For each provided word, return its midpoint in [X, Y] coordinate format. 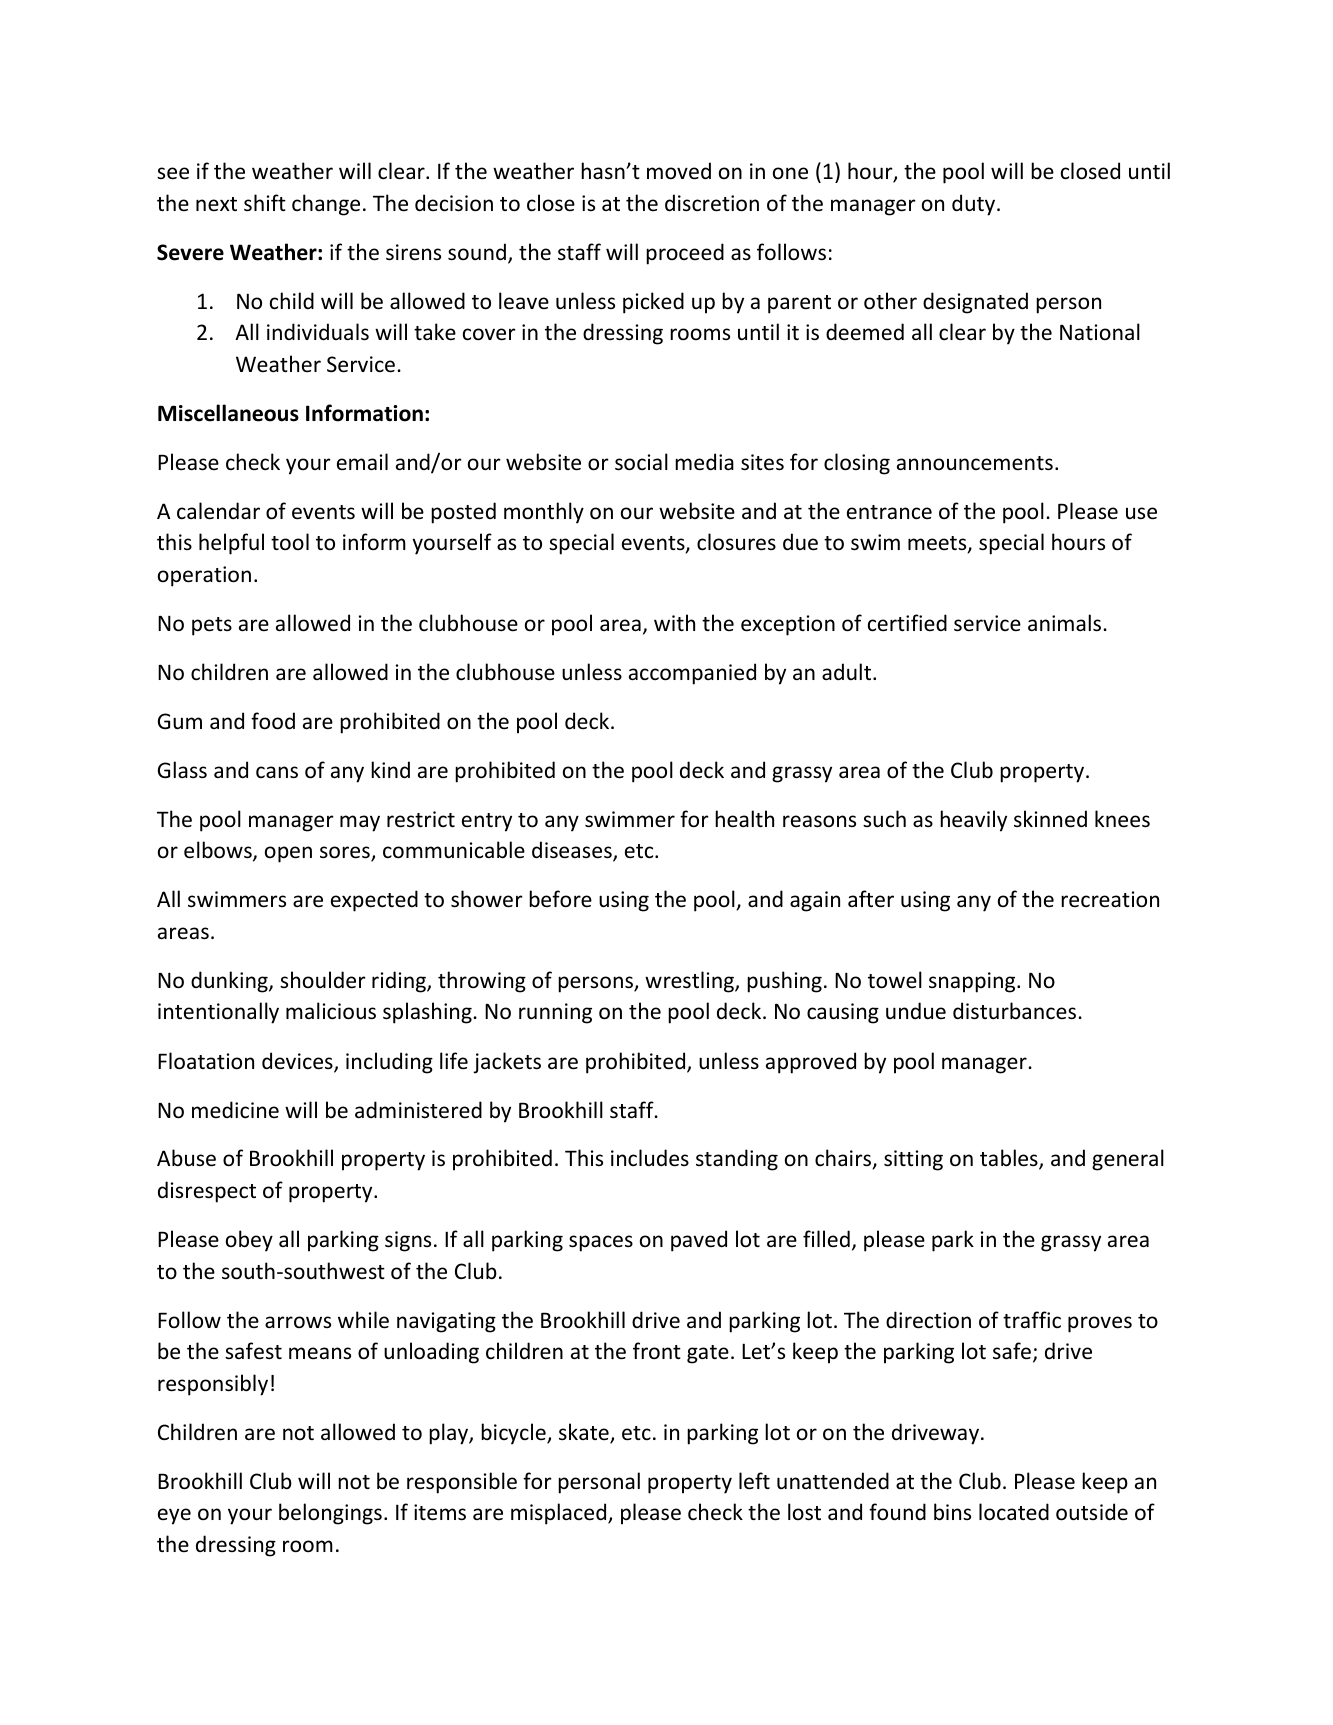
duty [975, 205]
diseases [573, 851]
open [288, 854]
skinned [1050, 819]
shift [265, 203]
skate [585, 1433]
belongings [330, 1514]
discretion [712, 203]
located [1014, 1512]
